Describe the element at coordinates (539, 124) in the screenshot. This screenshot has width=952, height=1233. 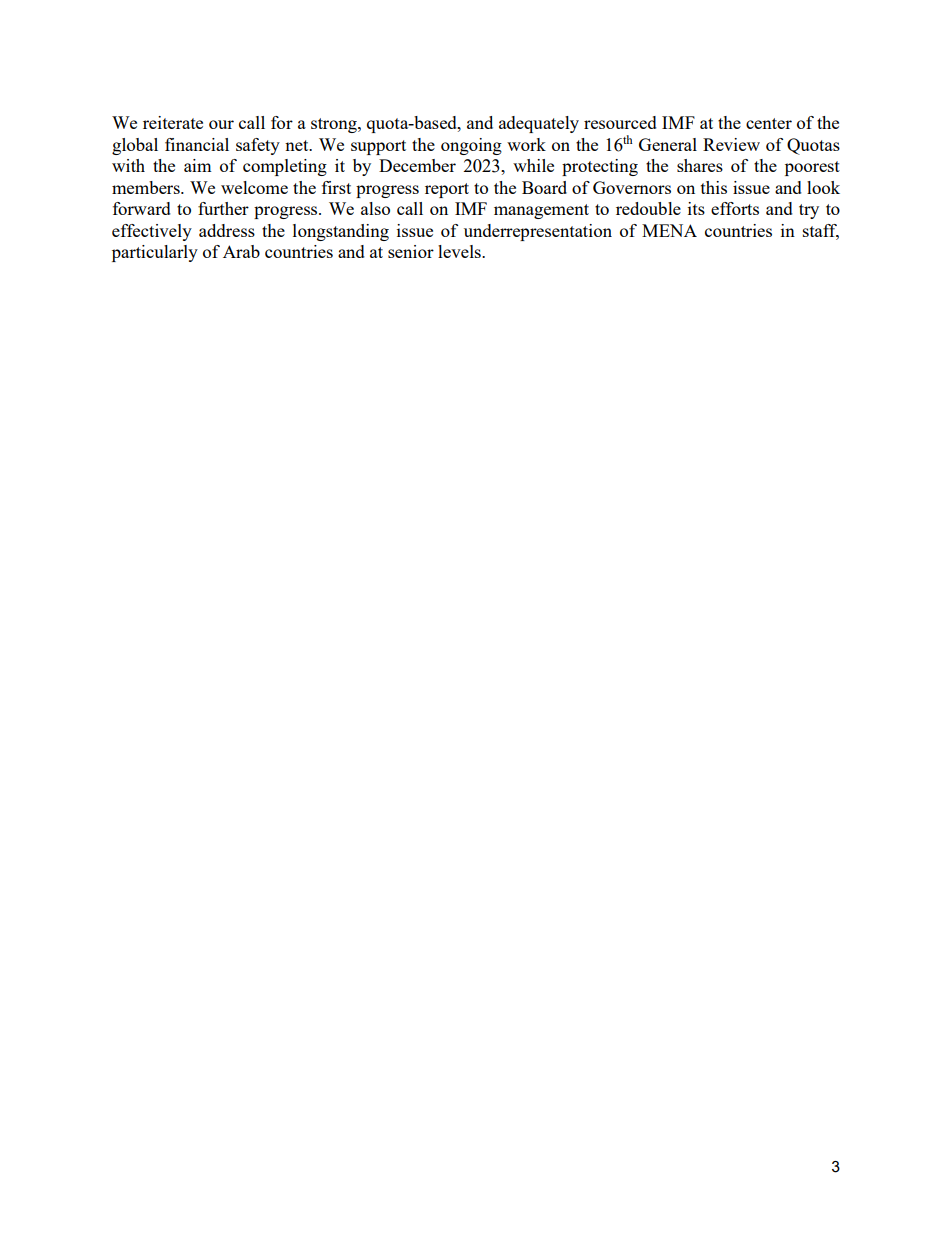
I see `adequately` at that location.
